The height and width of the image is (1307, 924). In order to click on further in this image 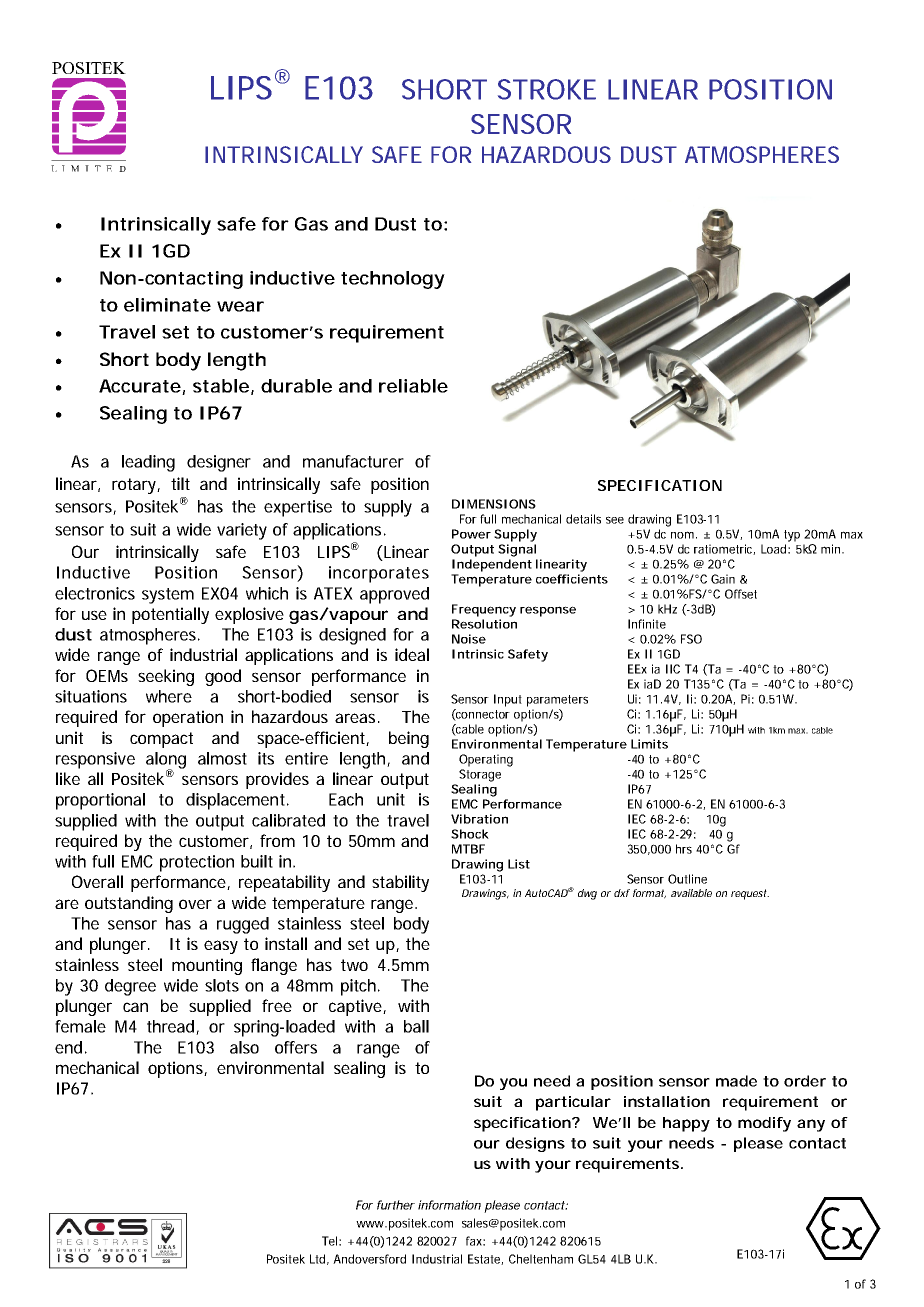, I will do `click(396, 1205)`.
